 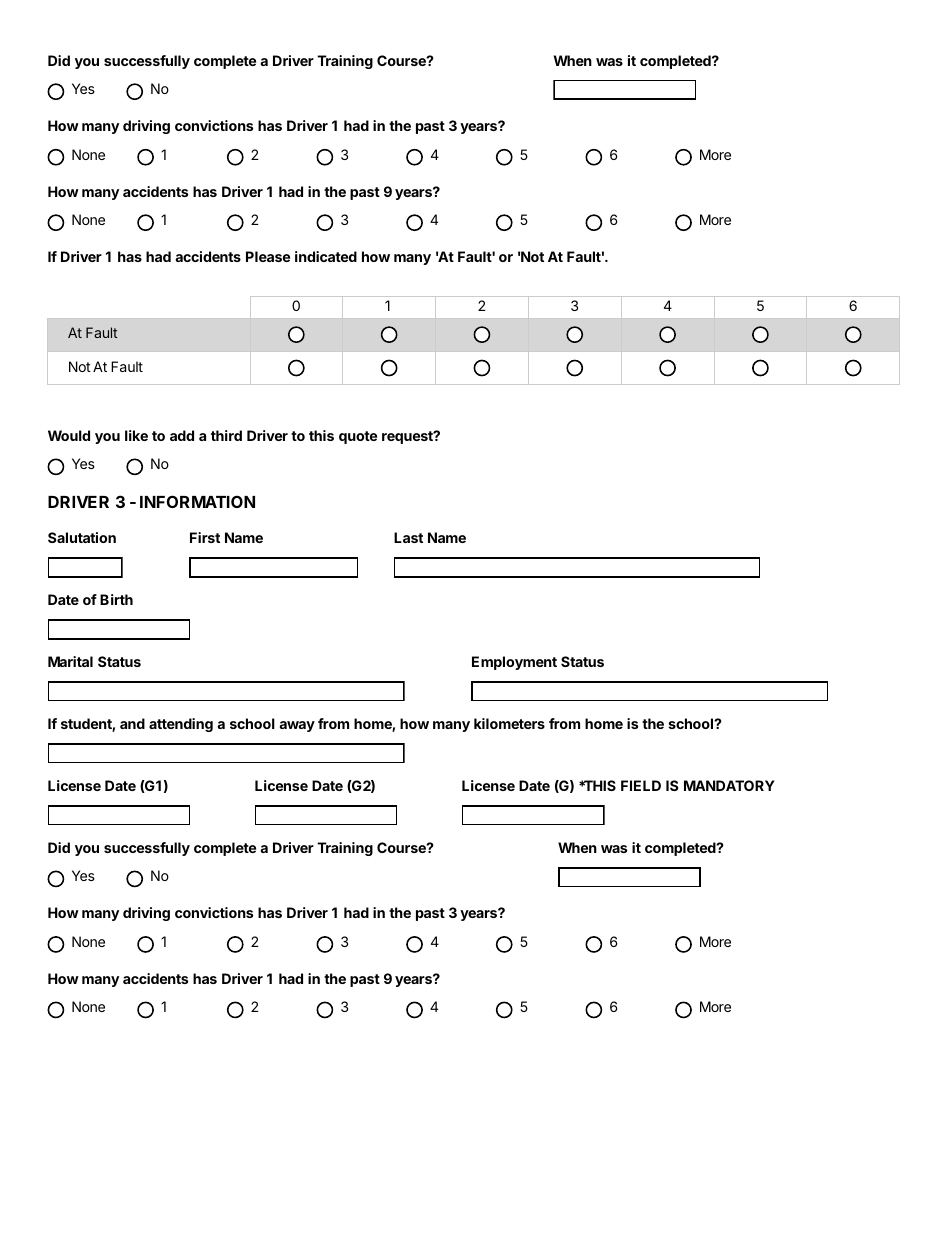 I want to click on quote, so click(x=358, y=437).
